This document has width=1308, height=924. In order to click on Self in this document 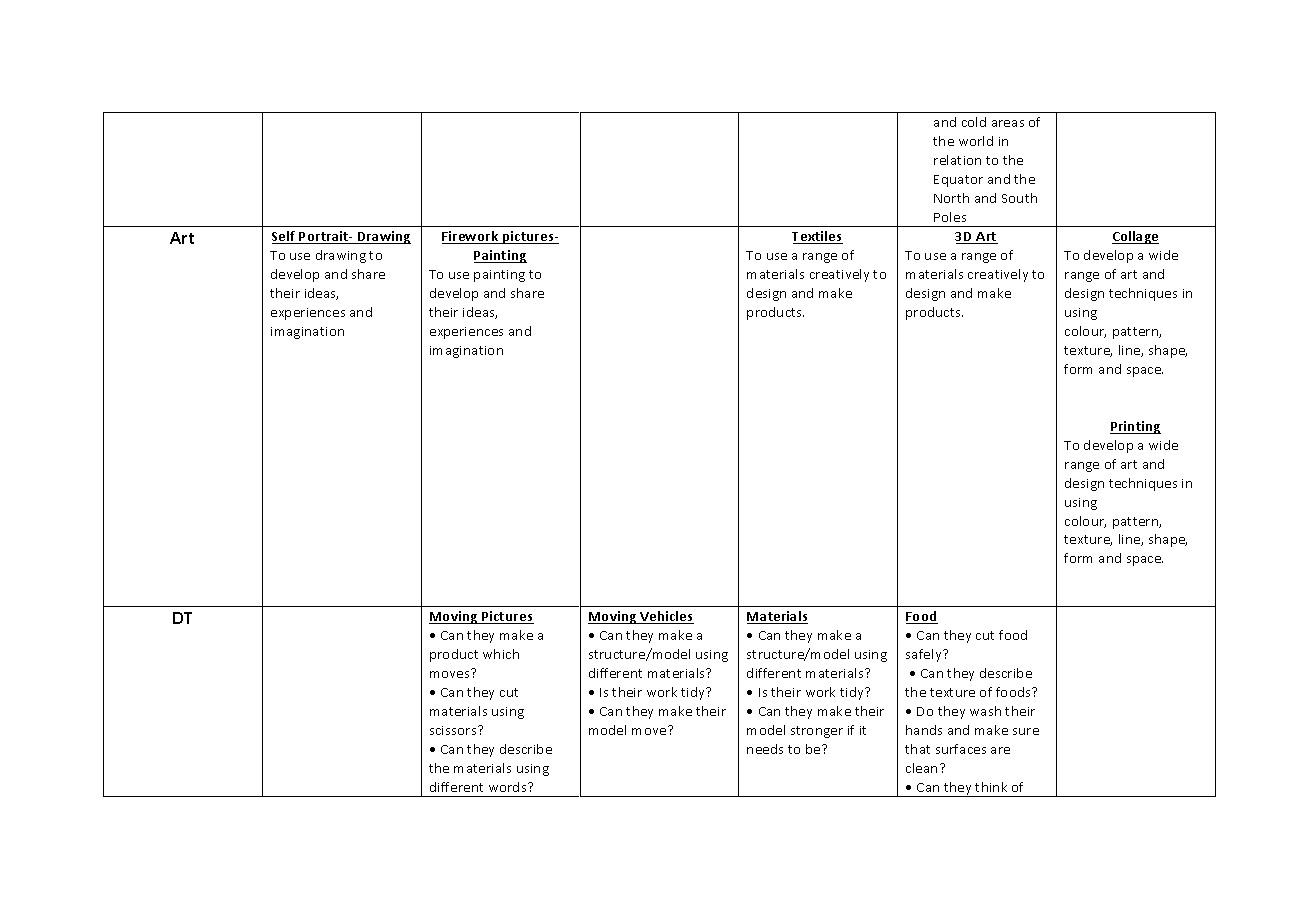, I will do `click(285, 237)`.
